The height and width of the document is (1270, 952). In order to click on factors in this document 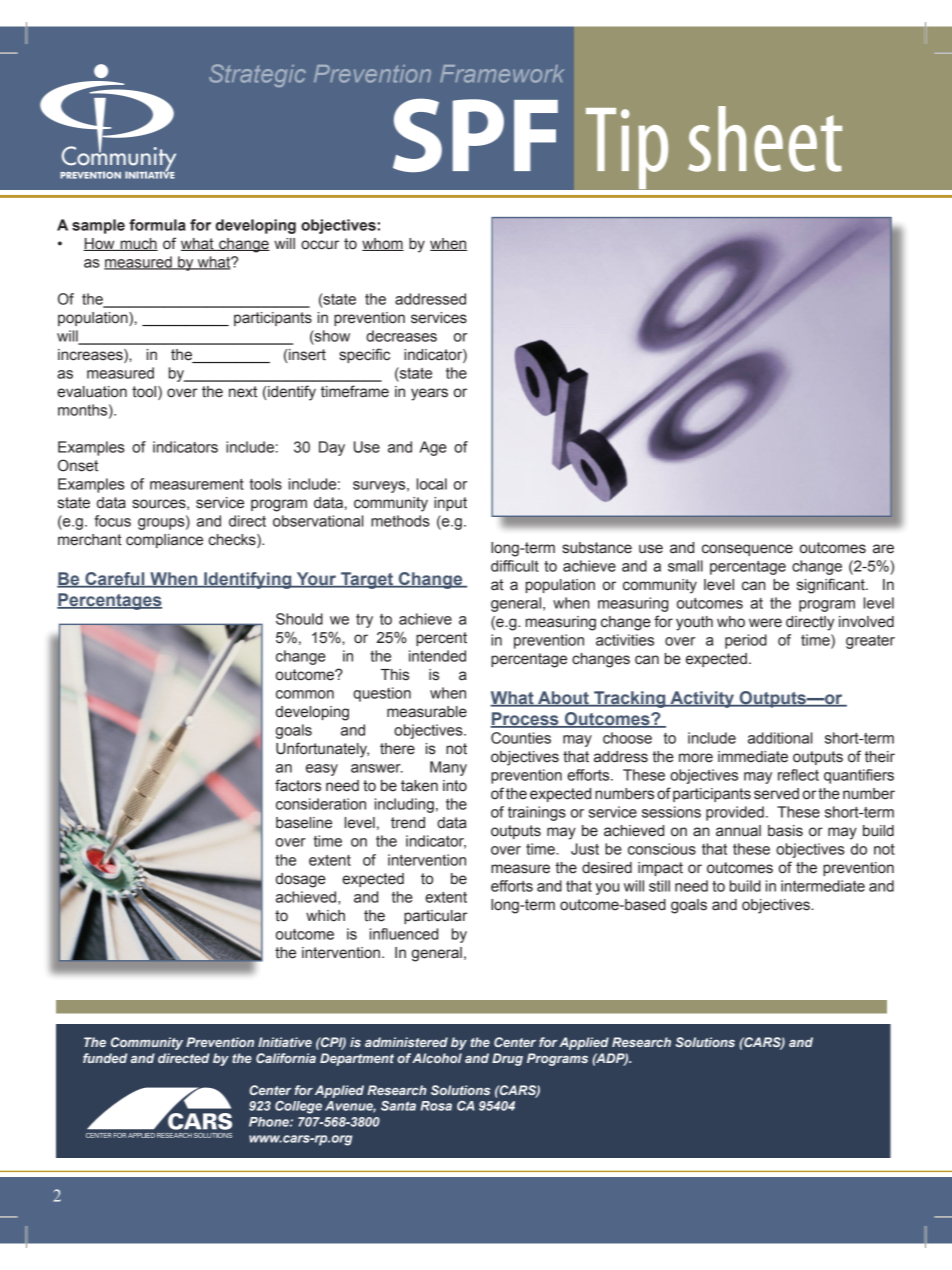, I will do `click(298, 785)`.
